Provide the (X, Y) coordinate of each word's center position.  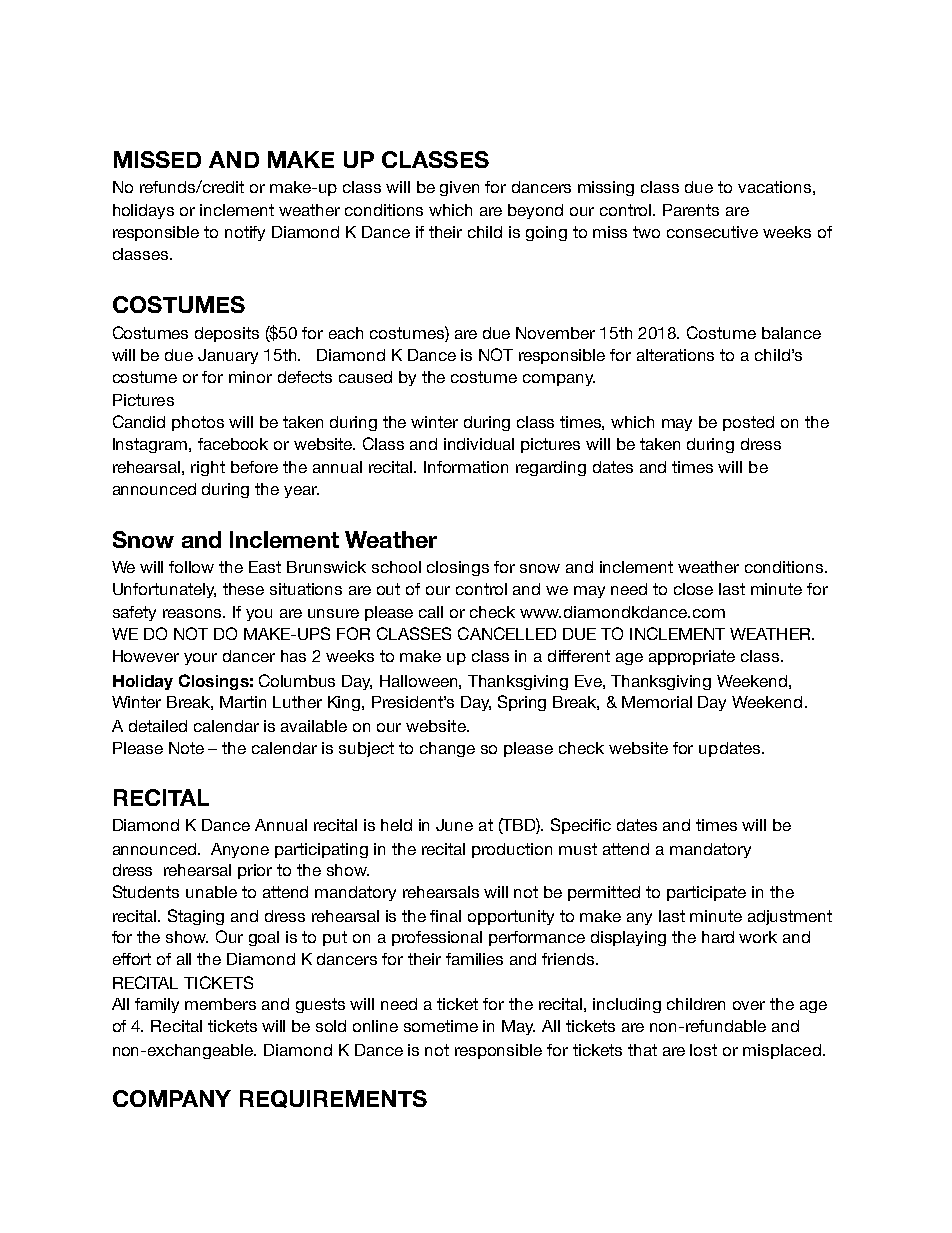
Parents (691, 210)
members (220, 1004)
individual (479, 444)
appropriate (692, 657)
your (200, 659)
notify (245, 233)
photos (198, 423)
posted (748, 423)
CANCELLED (507, 633)
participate (706, 893)
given (459, 188)
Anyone (240, 850)
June (454, 825)
